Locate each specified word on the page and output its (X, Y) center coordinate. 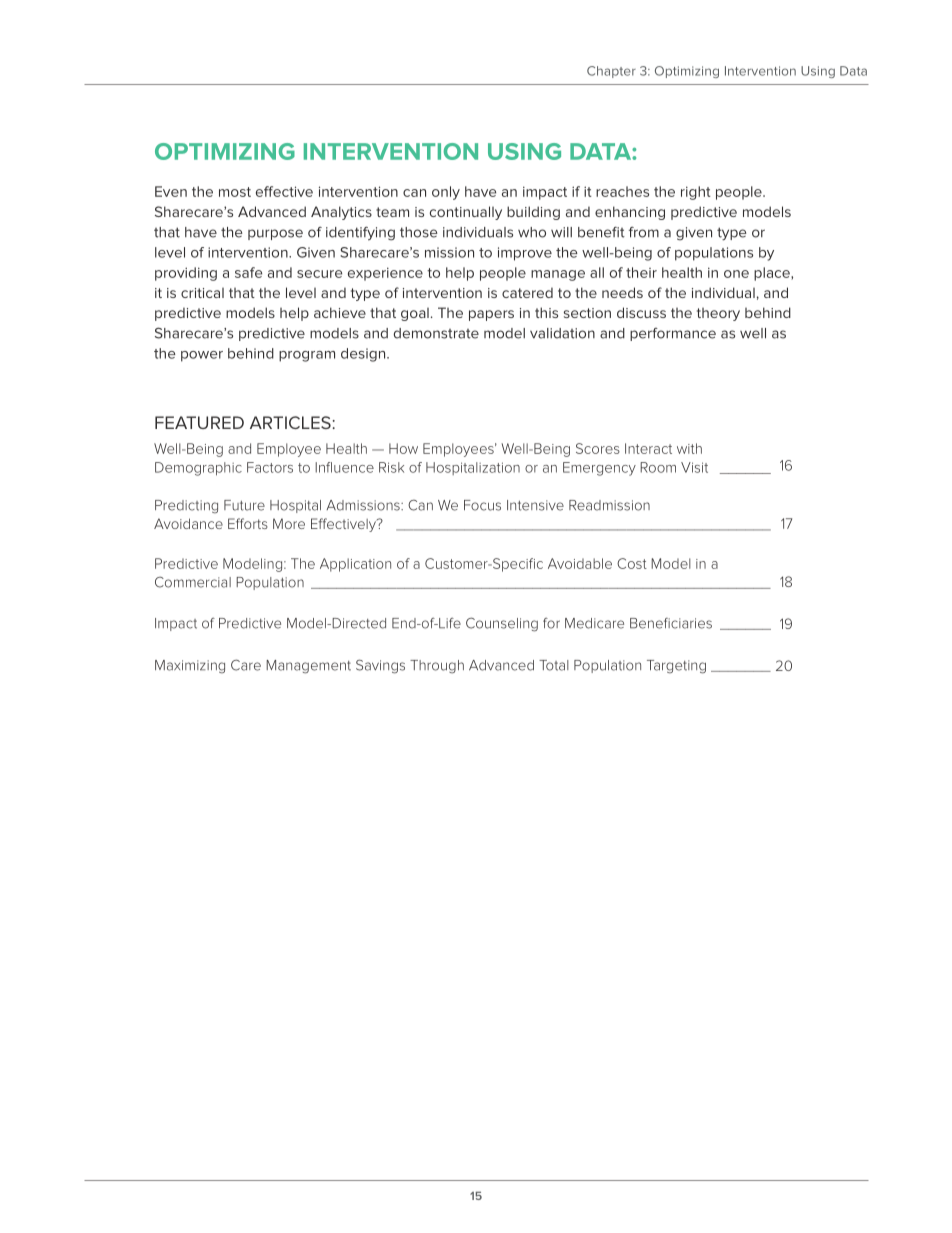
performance (673, 334)
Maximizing (190, 667)
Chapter (611, 72)
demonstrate (436, 333)
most (235, 192)
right (696, 193)
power (202, 356)
